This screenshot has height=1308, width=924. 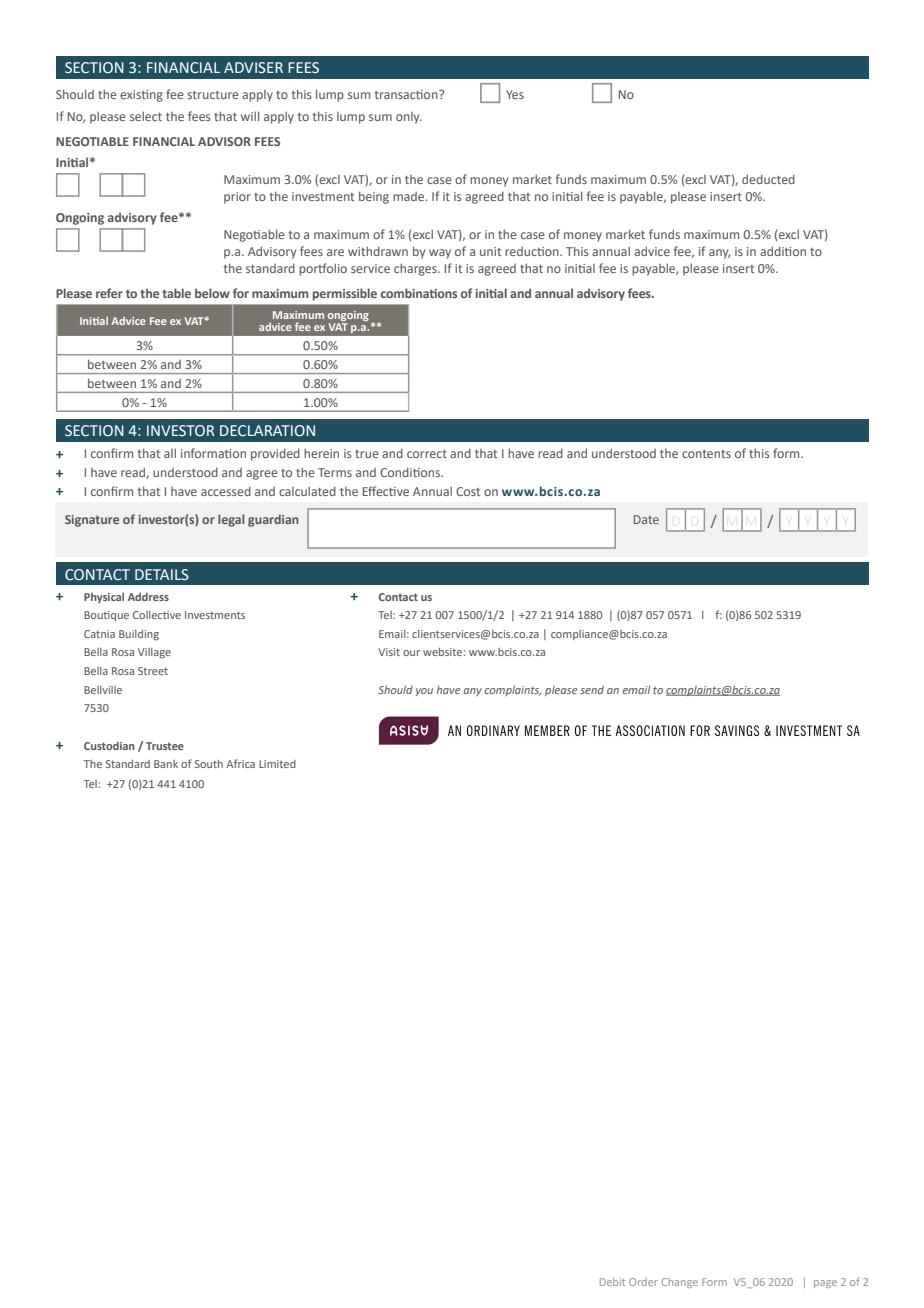 I want to click on structure, so click(x=213, y=95).
